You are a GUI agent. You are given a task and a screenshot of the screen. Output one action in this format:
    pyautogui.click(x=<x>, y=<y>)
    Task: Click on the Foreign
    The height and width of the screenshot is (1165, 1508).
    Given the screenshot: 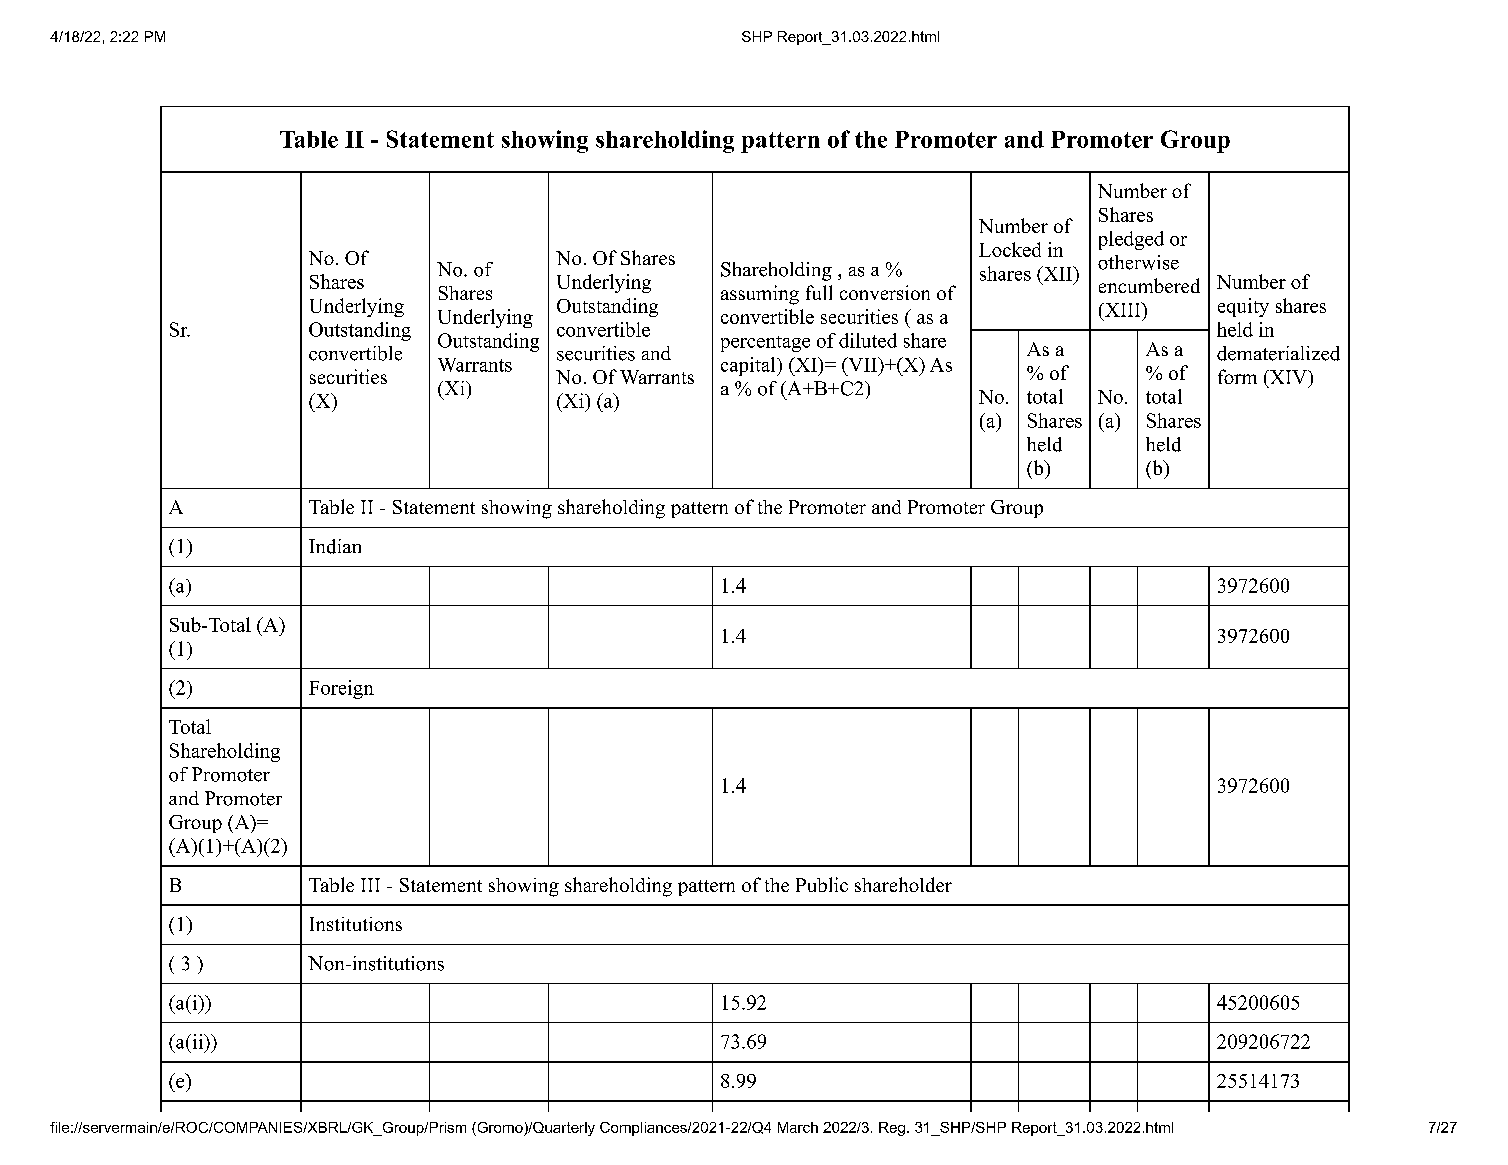 What is the action you would take?
    pyautogui.click(x=341, y=689)
